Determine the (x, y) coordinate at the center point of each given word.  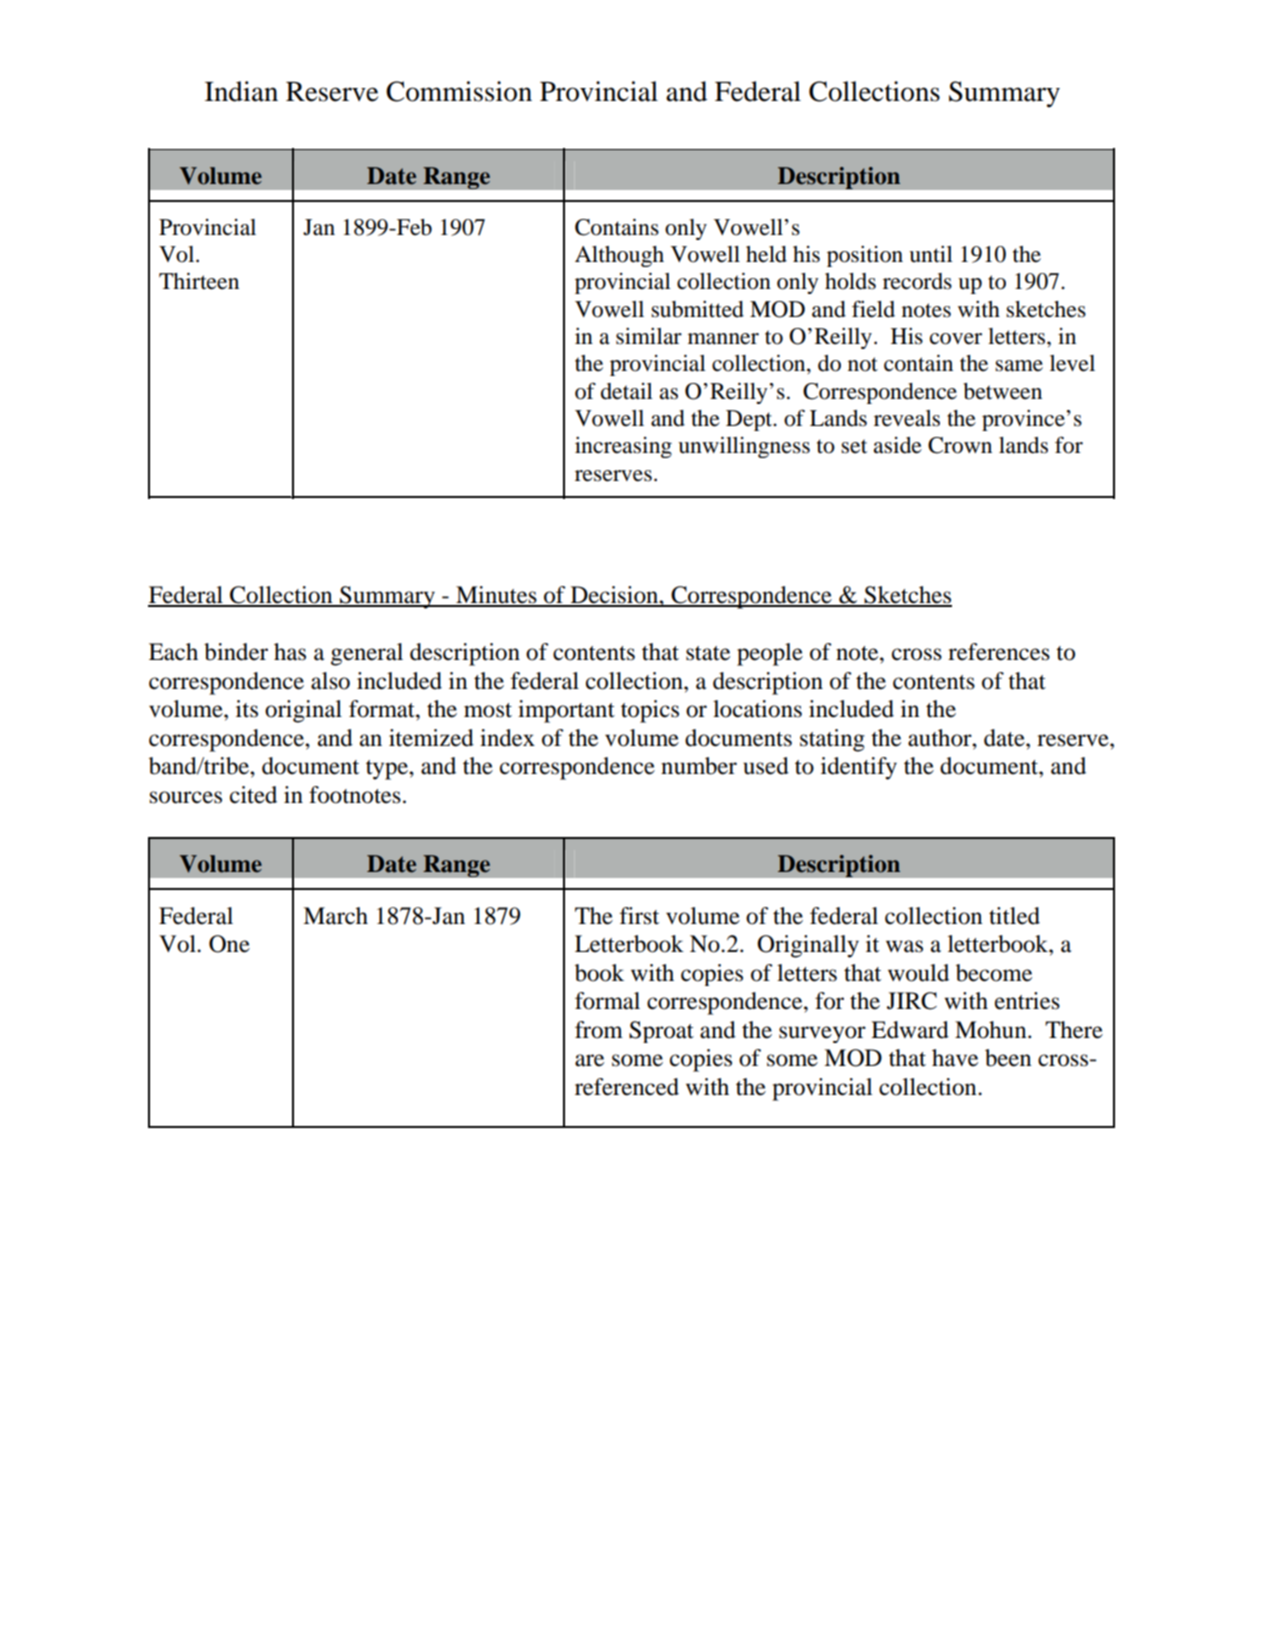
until (931, 254)
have (955, 1058)
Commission (459, 91)
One (229, 944)
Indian (241, 91)
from (599, 1030)
